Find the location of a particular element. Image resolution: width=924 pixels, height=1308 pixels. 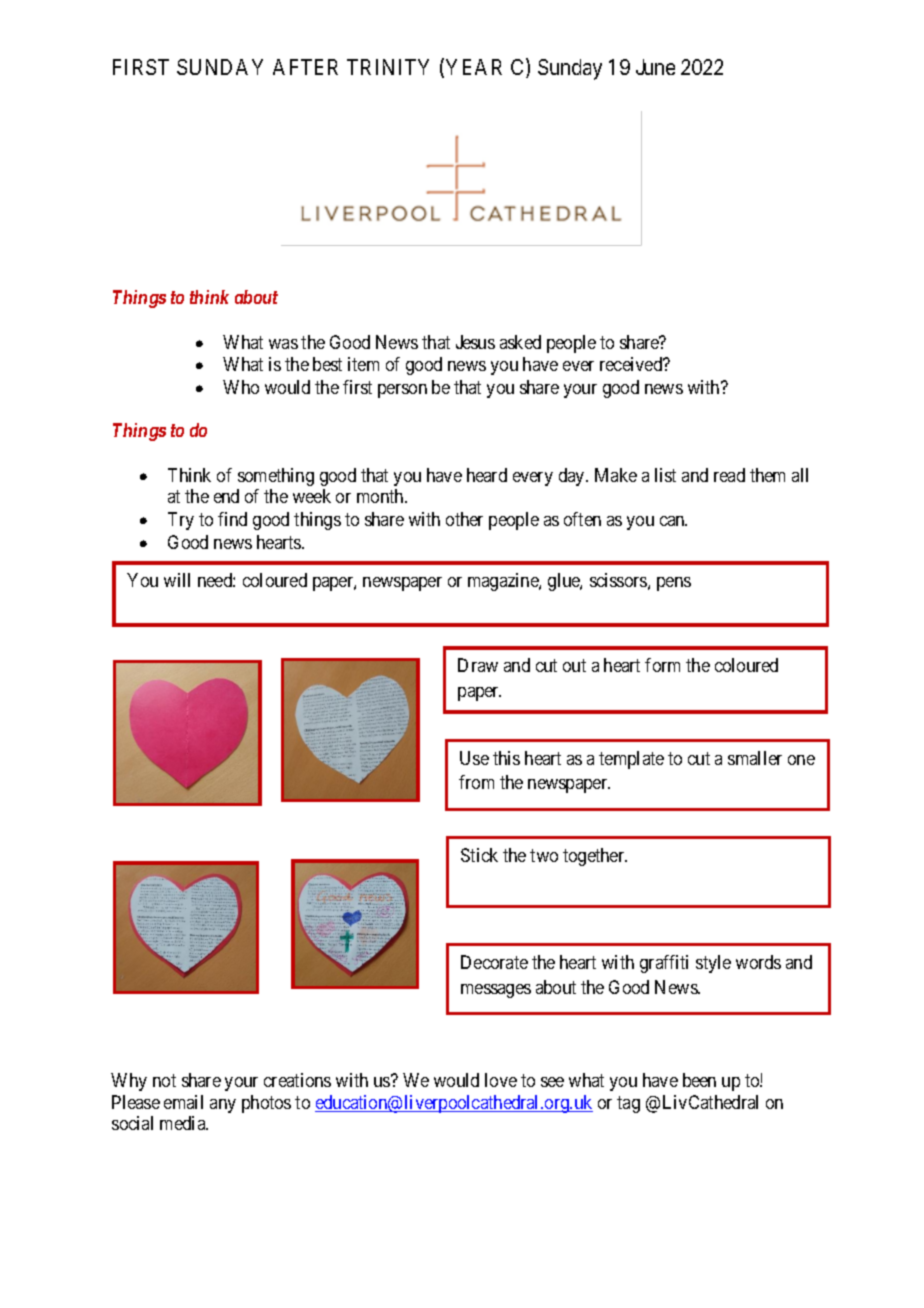

YEAR is located at coordinates (474, 67).
